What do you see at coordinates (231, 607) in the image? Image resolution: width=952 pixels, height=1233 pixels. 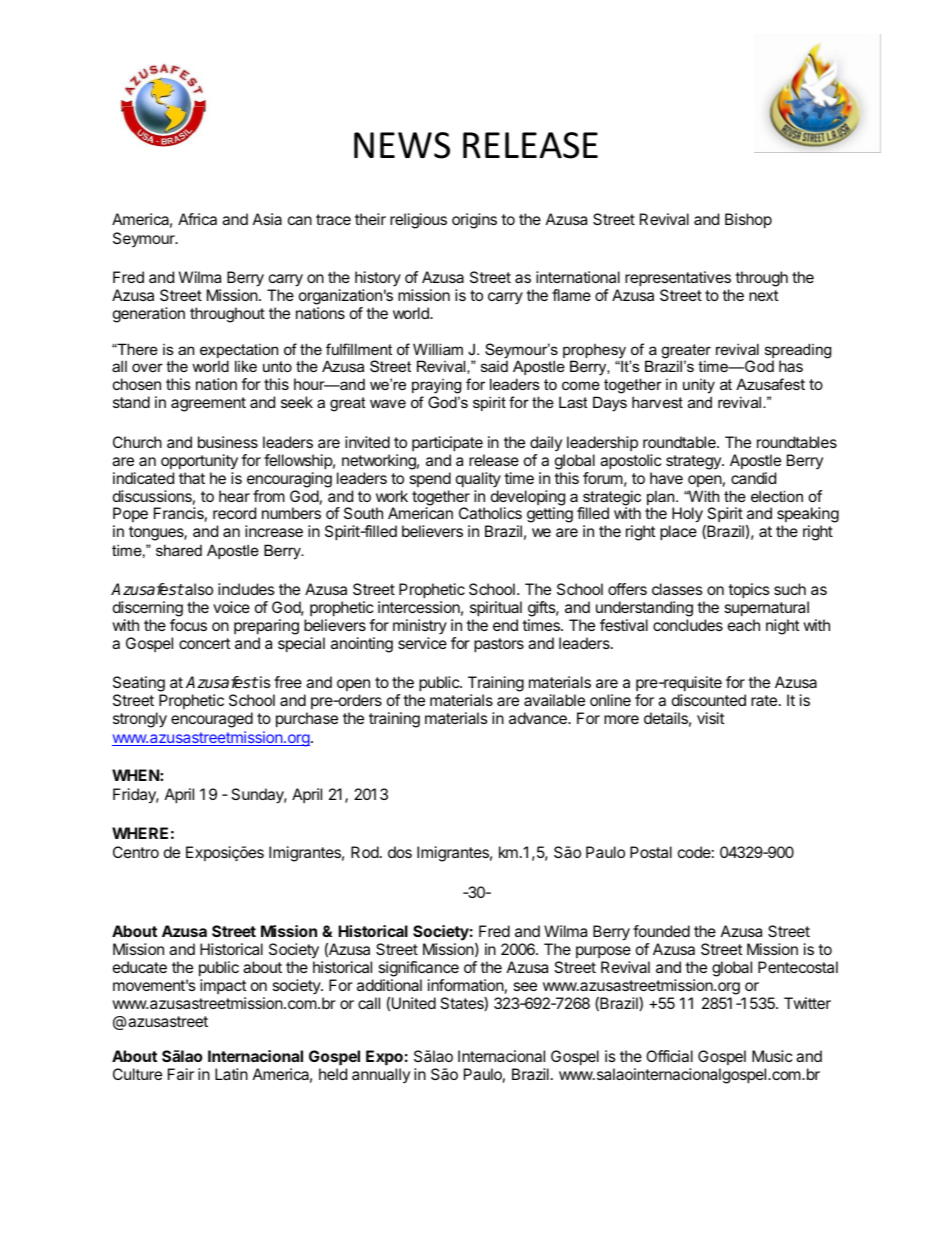 I see `voice` at bounding box center [231, 607].
